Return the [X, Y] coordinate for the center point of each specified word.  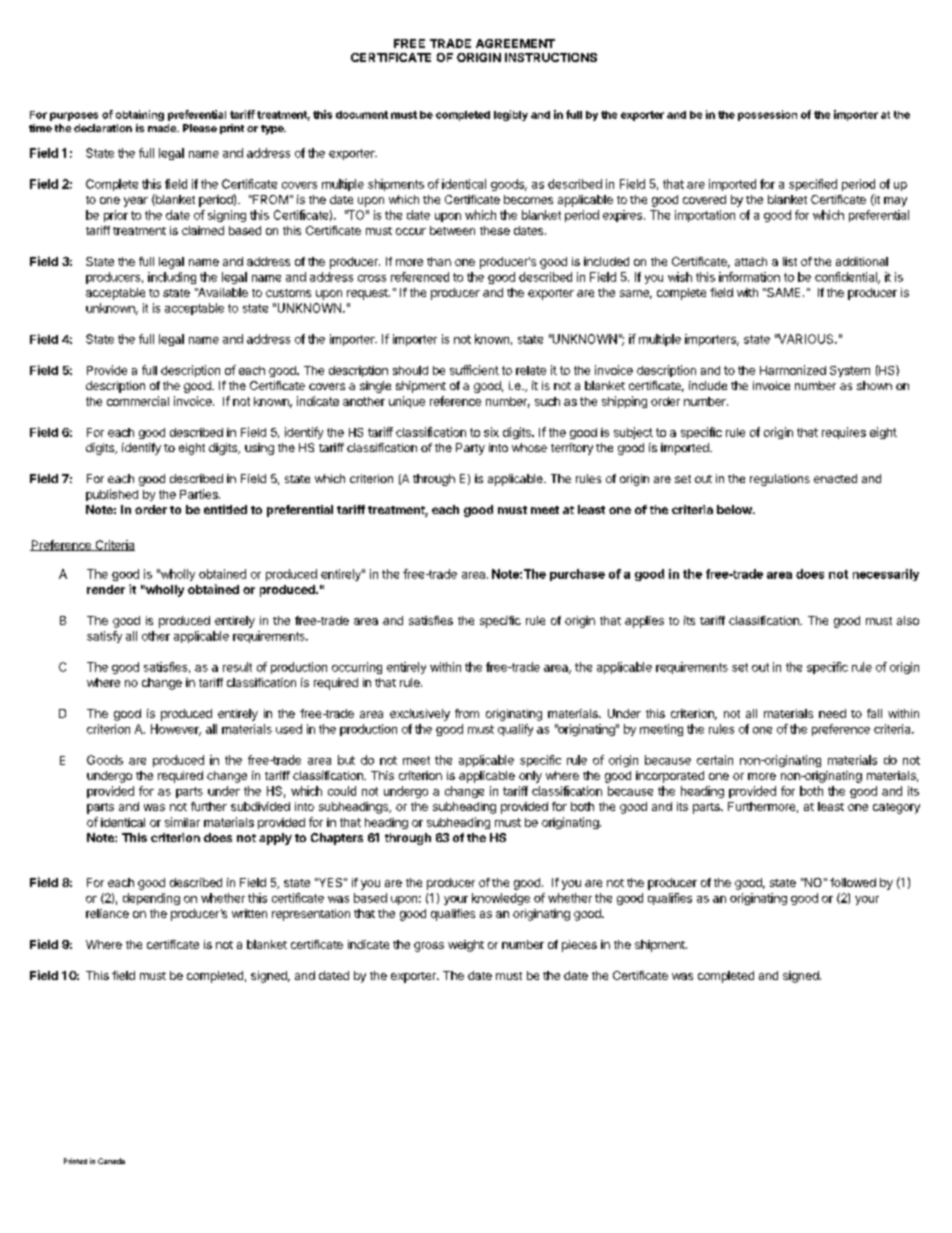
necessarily [886, 575]
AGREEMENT [515, 43]
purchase [577, 575]
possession [767, 115]
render [106, 589]
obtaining [140, 115]
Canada [111, 1161]
